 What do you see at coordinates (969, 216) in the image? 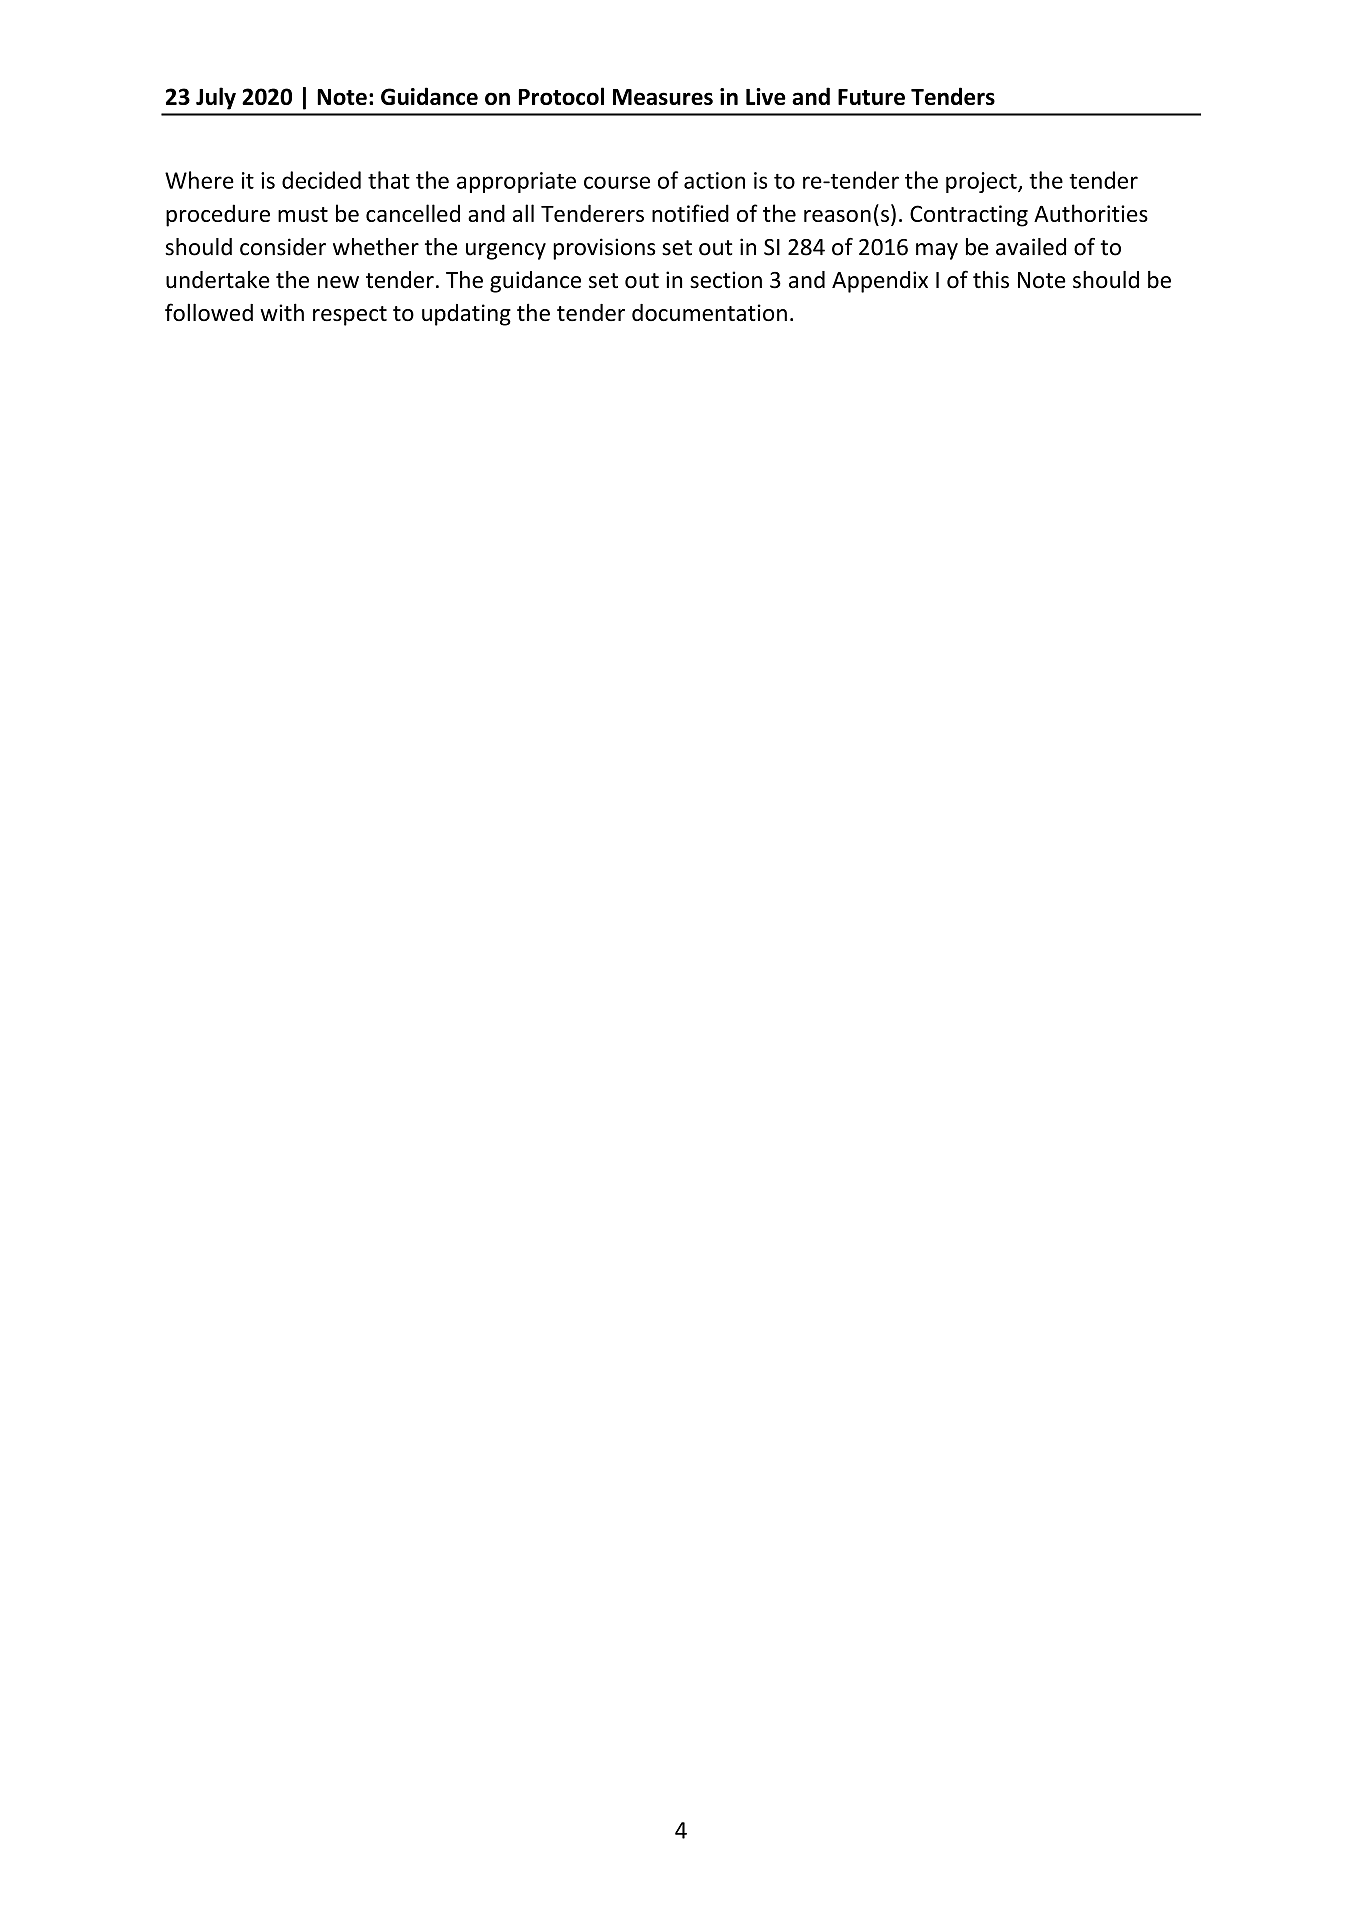
I see `Contracting` at bounding box center [969, 216].
